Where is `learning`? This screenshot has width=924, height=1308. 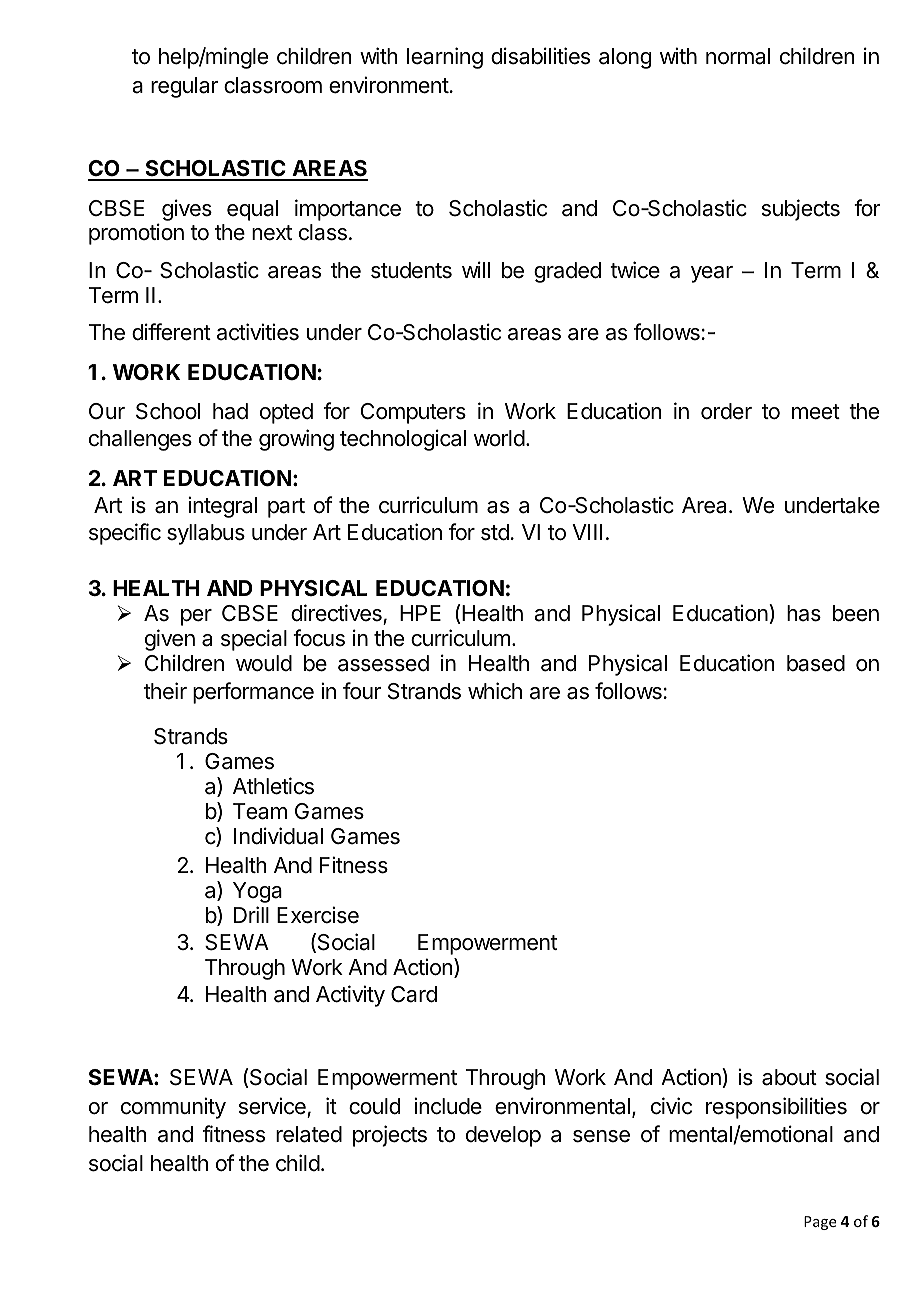 learning is located at coordinates (445, 58).
